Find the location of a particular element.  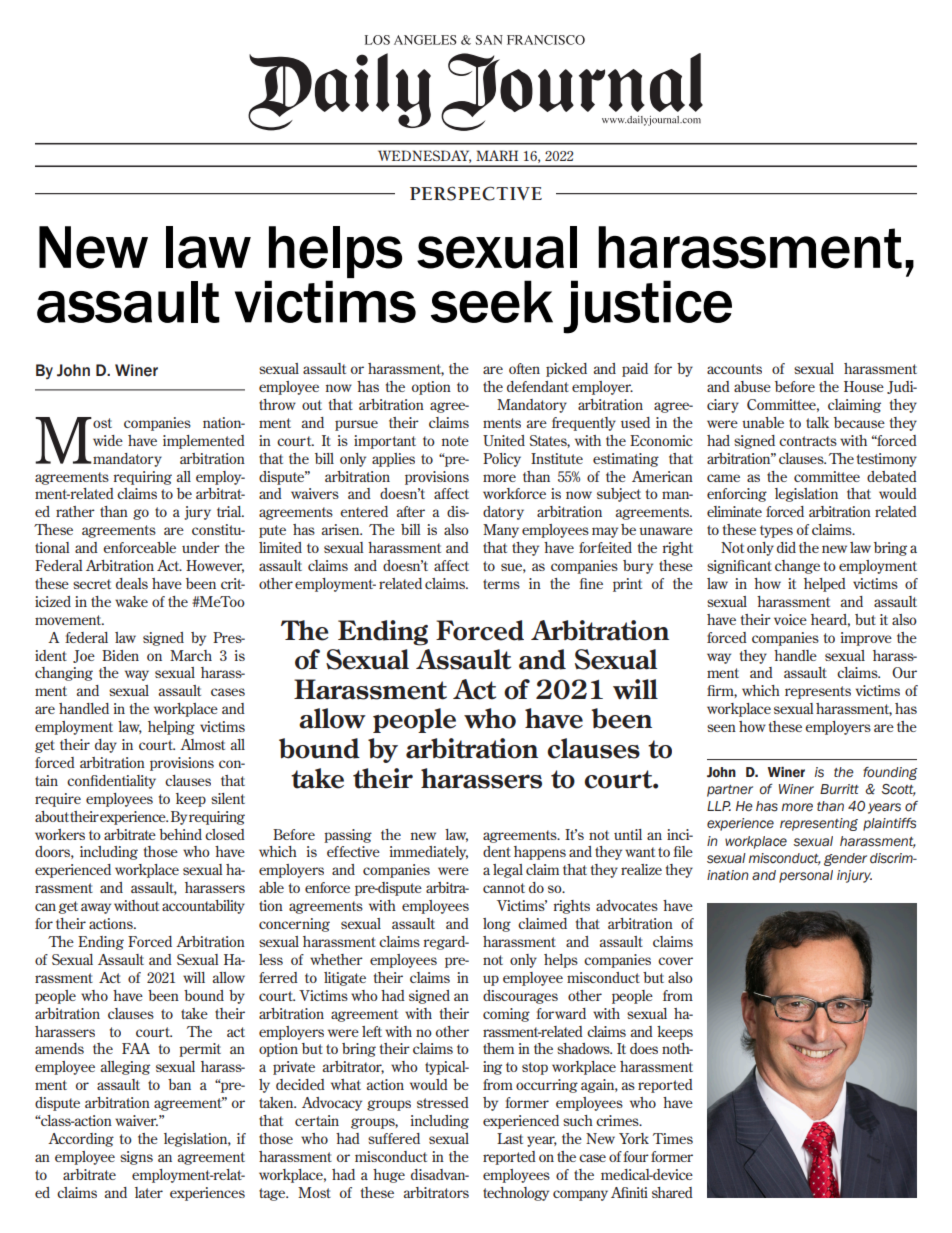

PERSPECTIVE is located at coordinates (476, 193).
